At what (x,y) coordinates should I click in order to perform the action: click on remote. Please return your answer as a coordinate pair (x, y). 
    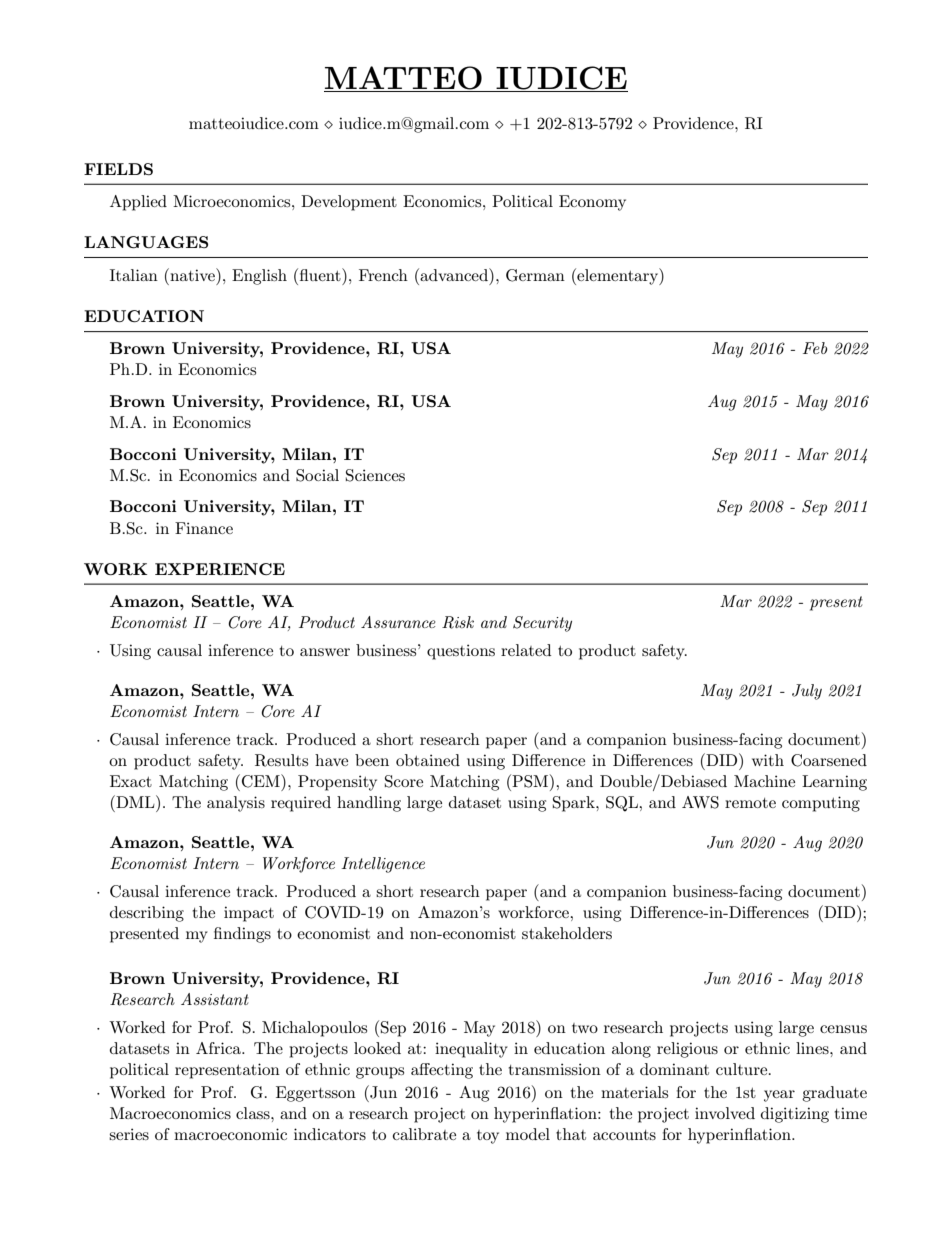
    Looking at the image, I should click on (750, 803).
